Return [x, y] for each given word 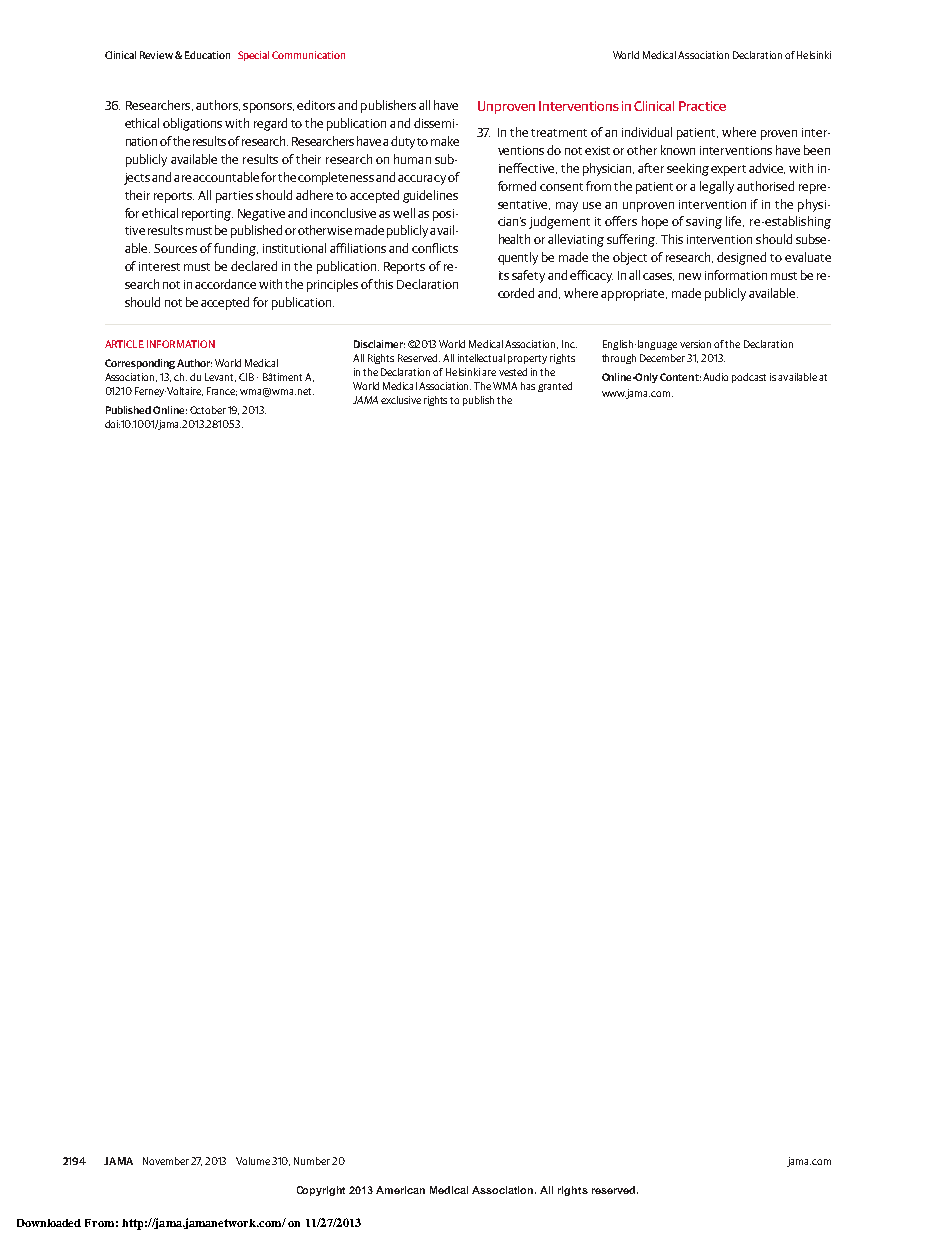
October [208, 410]
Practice [702, 106]
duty [404, 142]
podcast [749, 378]
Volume [254, 1161]
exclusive [401, 400]
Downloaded [49, 1223]
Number [312, 1161]
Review [156, 55]
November [166, 1161]
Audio [715, 377]
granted [555, 387]
